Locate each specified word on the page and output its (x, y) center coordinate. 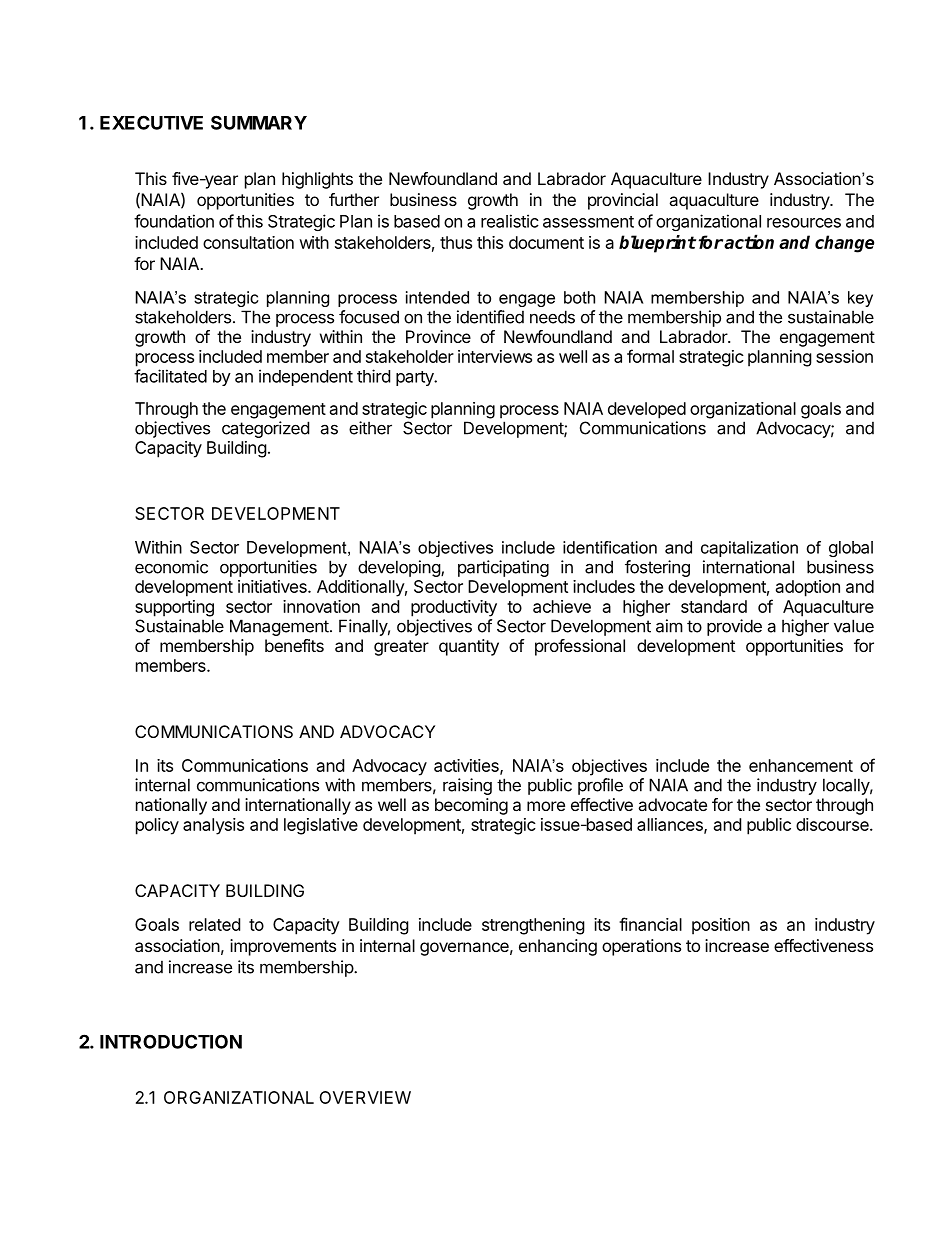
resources (804, 223)
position (721, 926)
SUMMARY (259, 122)
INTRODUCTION (171, 1041)
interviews (495, 356)
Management (279, 627)
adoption (808, 588)
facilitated (170, 376)
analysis (213, 826)
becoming (471, 806)
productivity (454, 608)
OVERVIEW (365, 1097)
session (844, 356)
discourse (833, 824)
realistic (510, 221)
